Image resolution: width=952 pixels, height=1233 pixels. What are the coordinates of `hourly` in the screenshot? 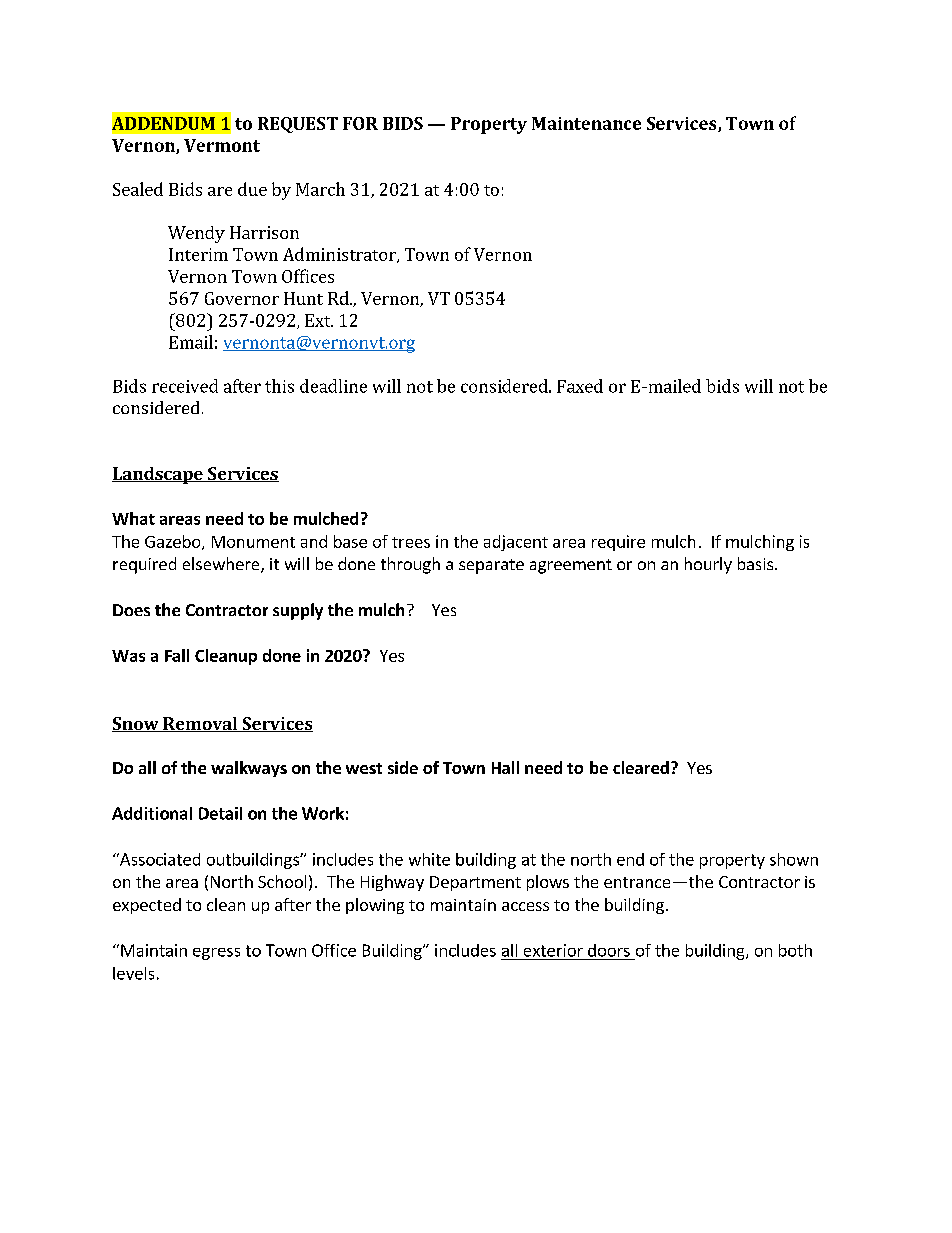 It's located at (708, 565).
